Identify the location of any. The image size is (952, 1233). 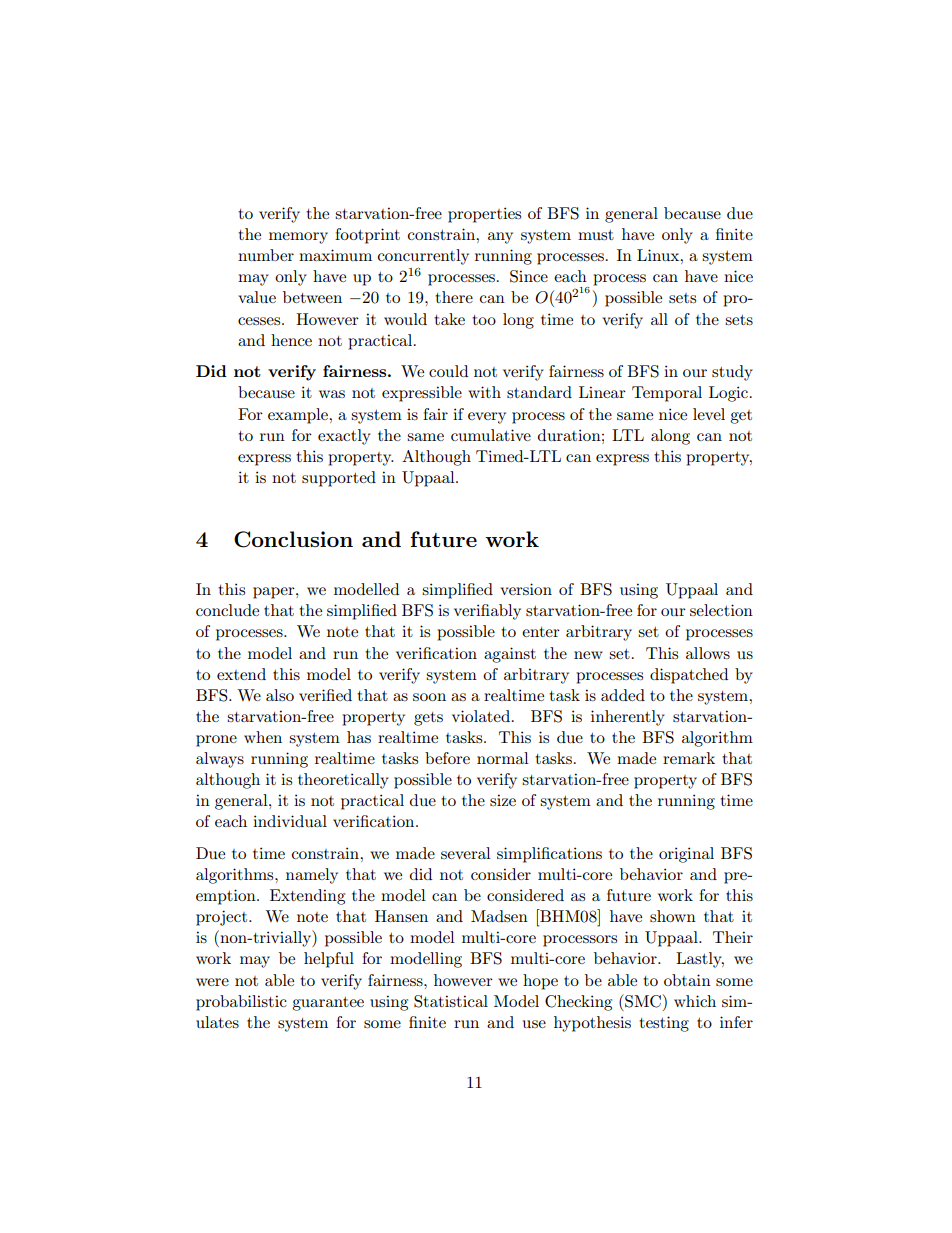
(500, 238).
